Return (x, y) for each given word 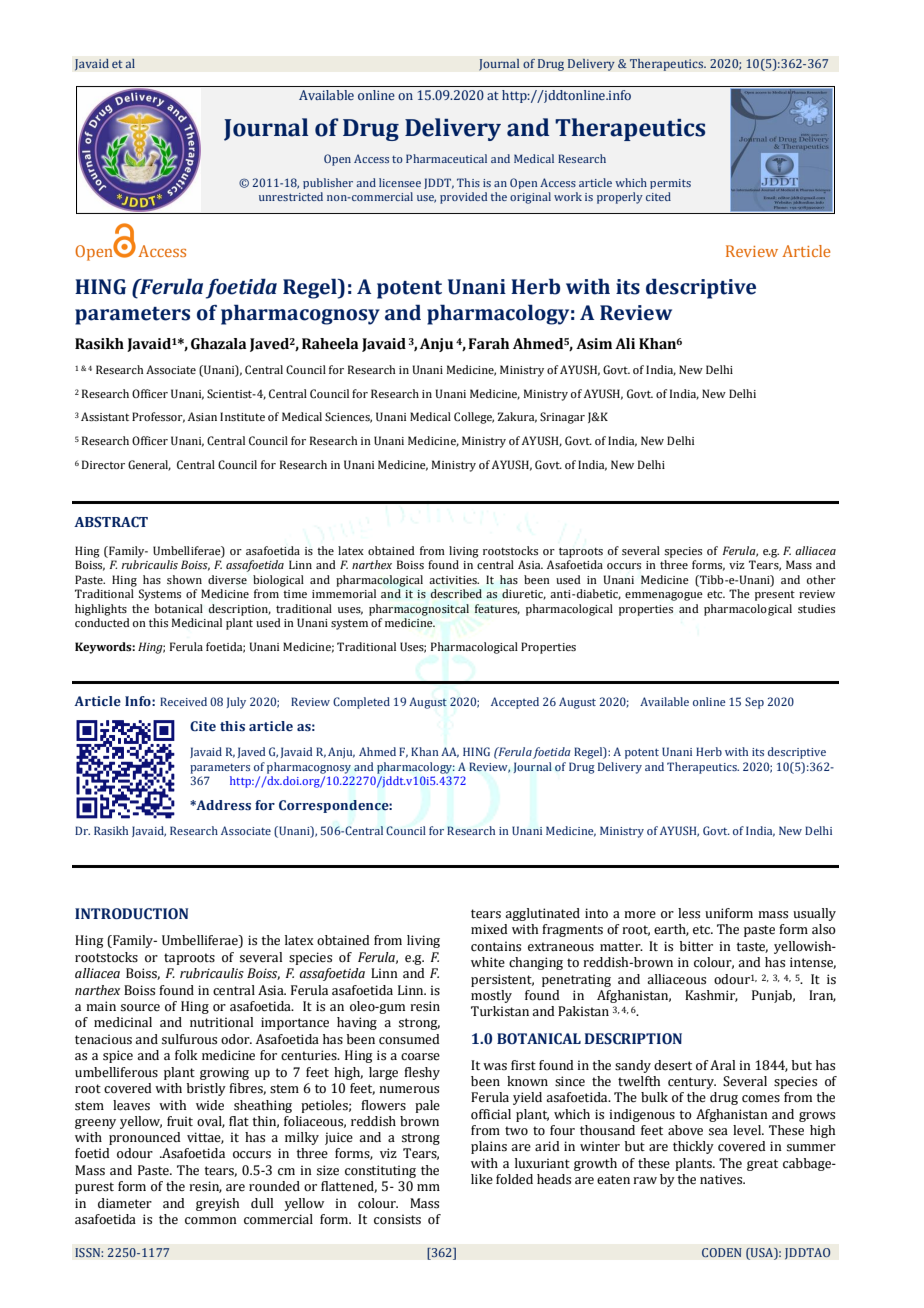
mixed (489, 929)
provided (463, 198)
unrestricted (291, 196)
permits (670, 184)
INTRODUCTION (131, 914)
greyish (217, 1204)
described (456, 594)
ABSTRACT (111, 522)
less (689, 913)
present (775, 596)
